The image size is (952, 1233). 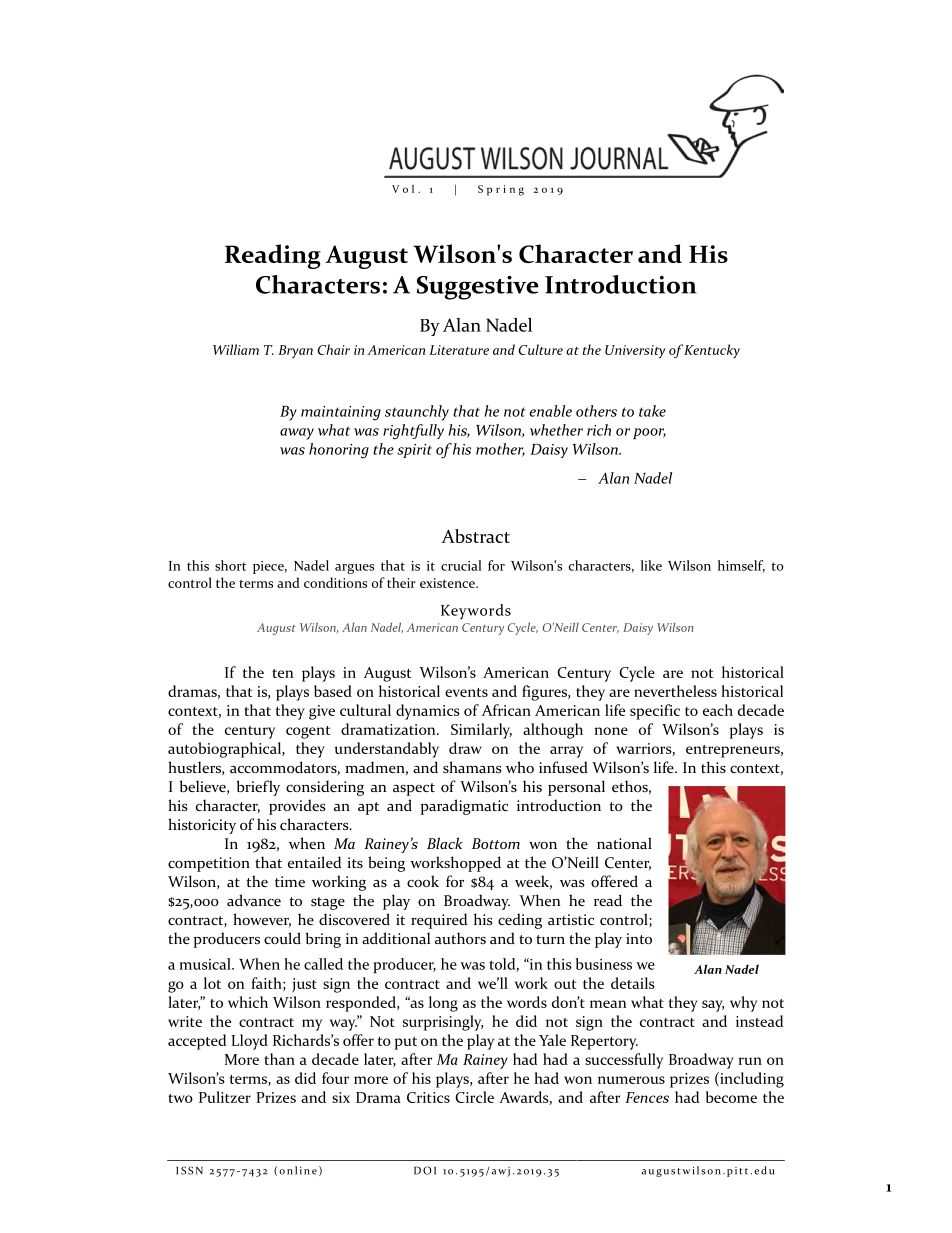 I want to click on become, so click(x=731, y=1097).
